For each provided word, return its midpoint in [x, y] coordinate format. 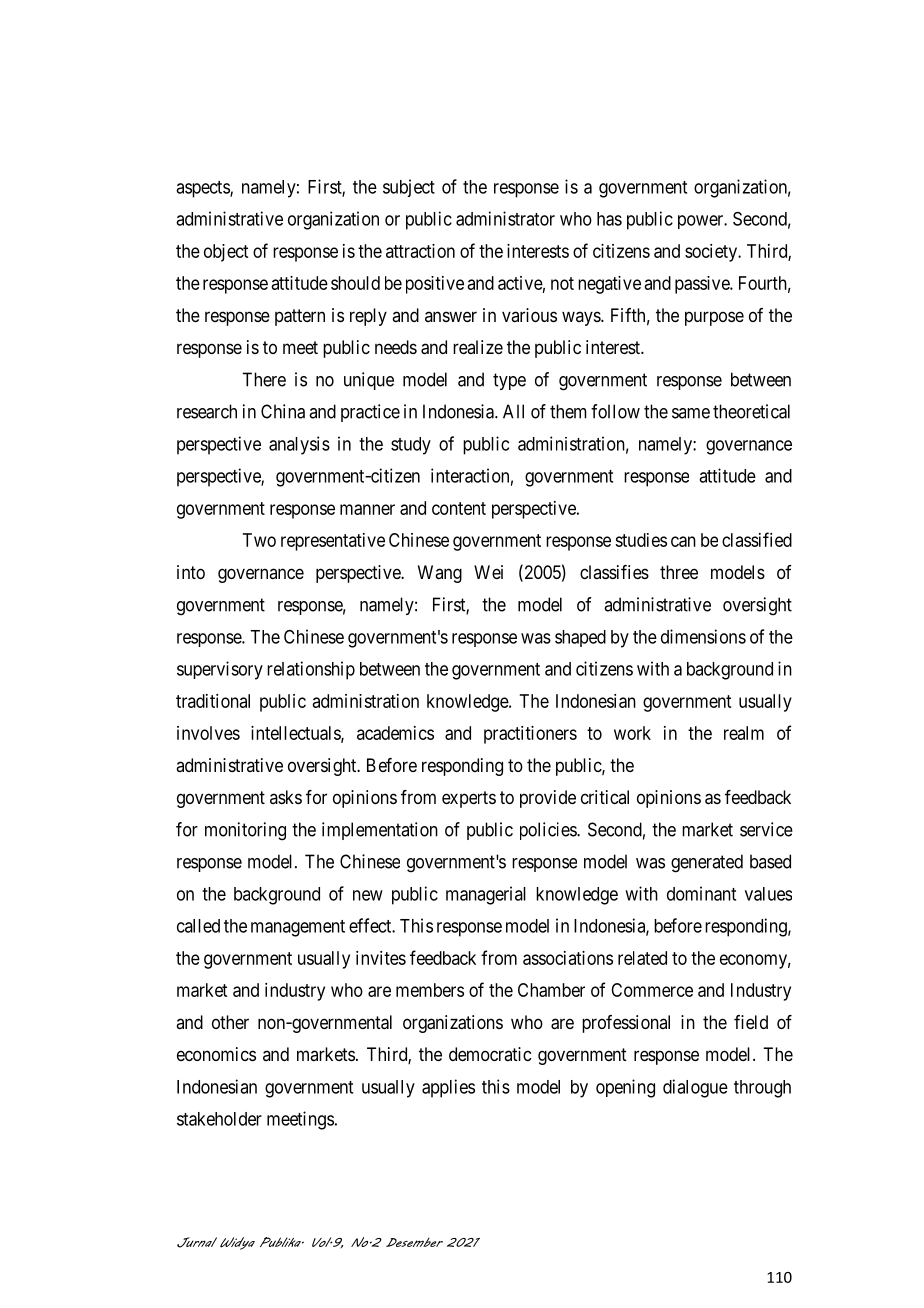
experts [469, 799]
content [459, 508]
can [683, 541]
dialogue [695, 1088]
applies [448, 1088]
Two [259, 540]
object [226, 253]
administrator [505, 218]
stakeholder [219, 1119]
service [766, 829]
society [712, 253]
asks [286, 797]
